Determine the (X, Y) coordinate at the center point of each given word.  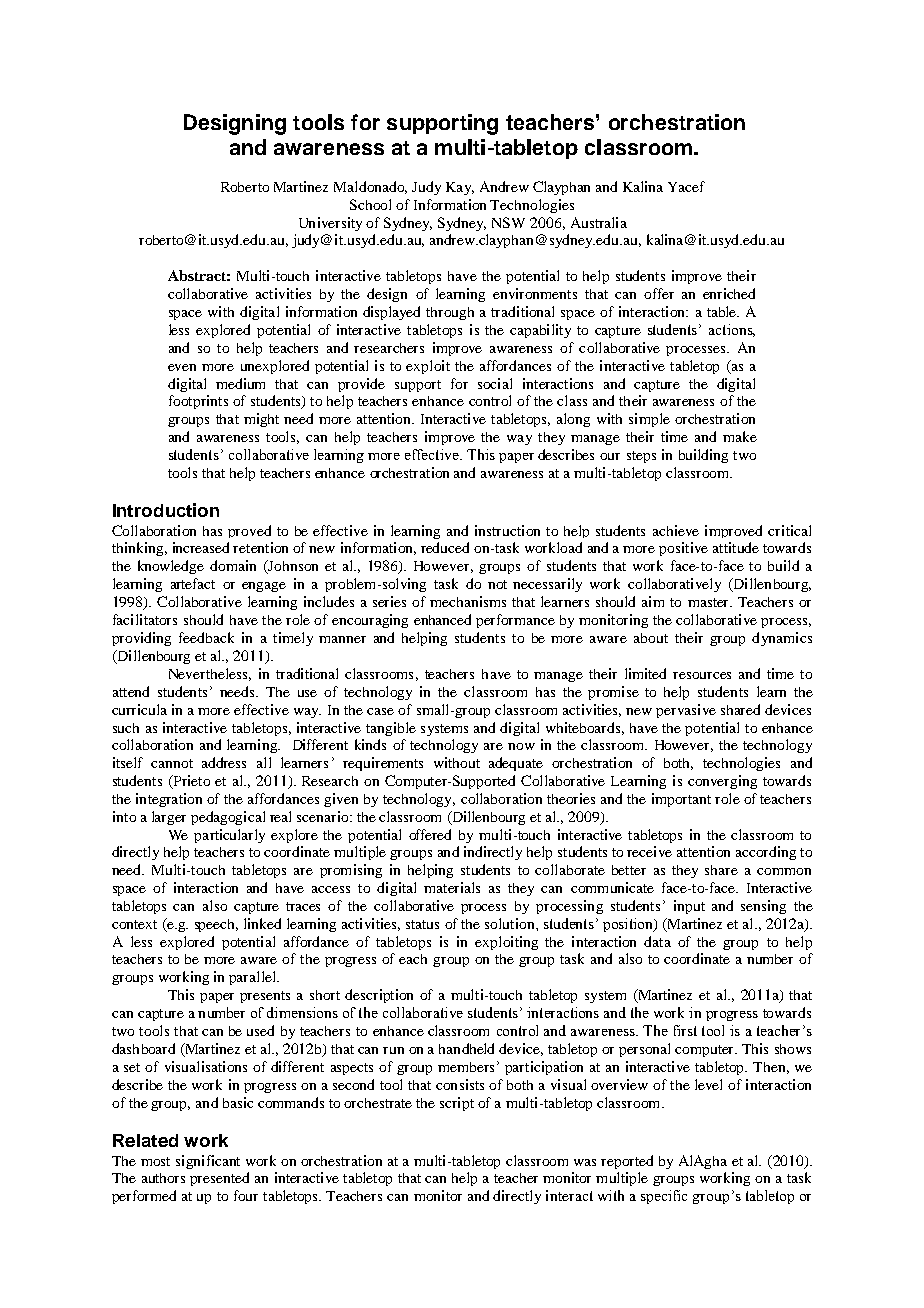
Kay (460, 188)
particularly (229, 836)
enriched (729, 293)
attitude (736, 547)
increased (201, 547)
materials (452, 887)
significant (208, 1162)
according (766, 853)
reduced (445, 547)
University (330, 224)
